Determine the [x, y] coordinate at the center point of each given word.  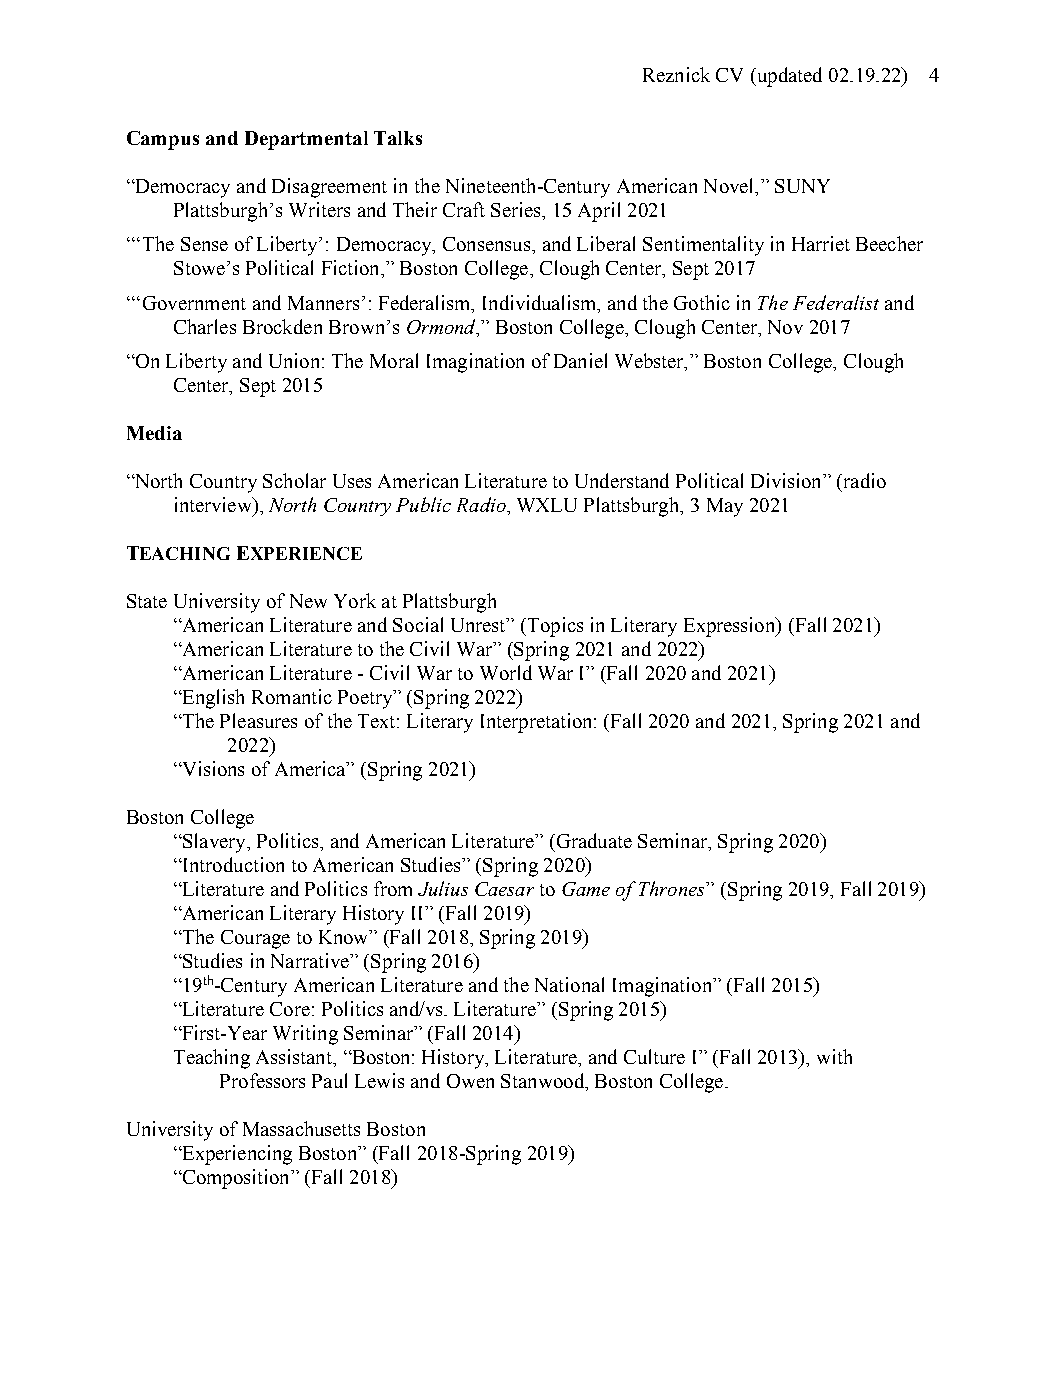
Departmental [306, 140]
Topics [554, 627]
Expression [731, 627]
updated [788, 77]
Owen [470, 1081]
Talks [398, 138]
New [308, 601]
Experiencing [236, 1155]
